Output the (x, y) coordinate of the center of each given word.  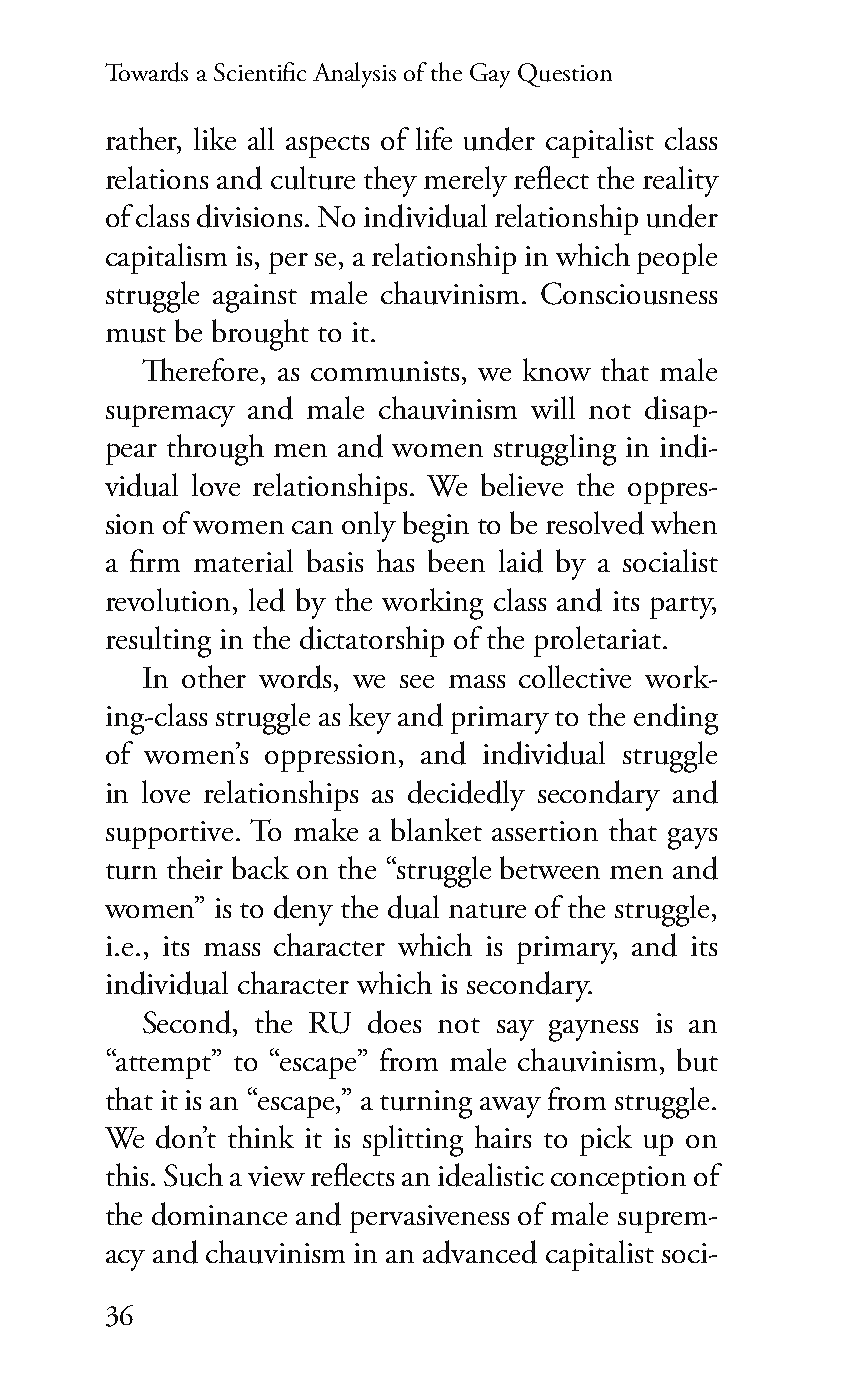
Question (565, 75)
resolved (595, 523)
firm (155, 560)
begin (436, 527)
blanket (436, 829)
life (434, 138)
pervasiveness (429, 1219)
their (195, 867)
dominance (219, 1214)
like (215, 138)
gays (692, 839)
